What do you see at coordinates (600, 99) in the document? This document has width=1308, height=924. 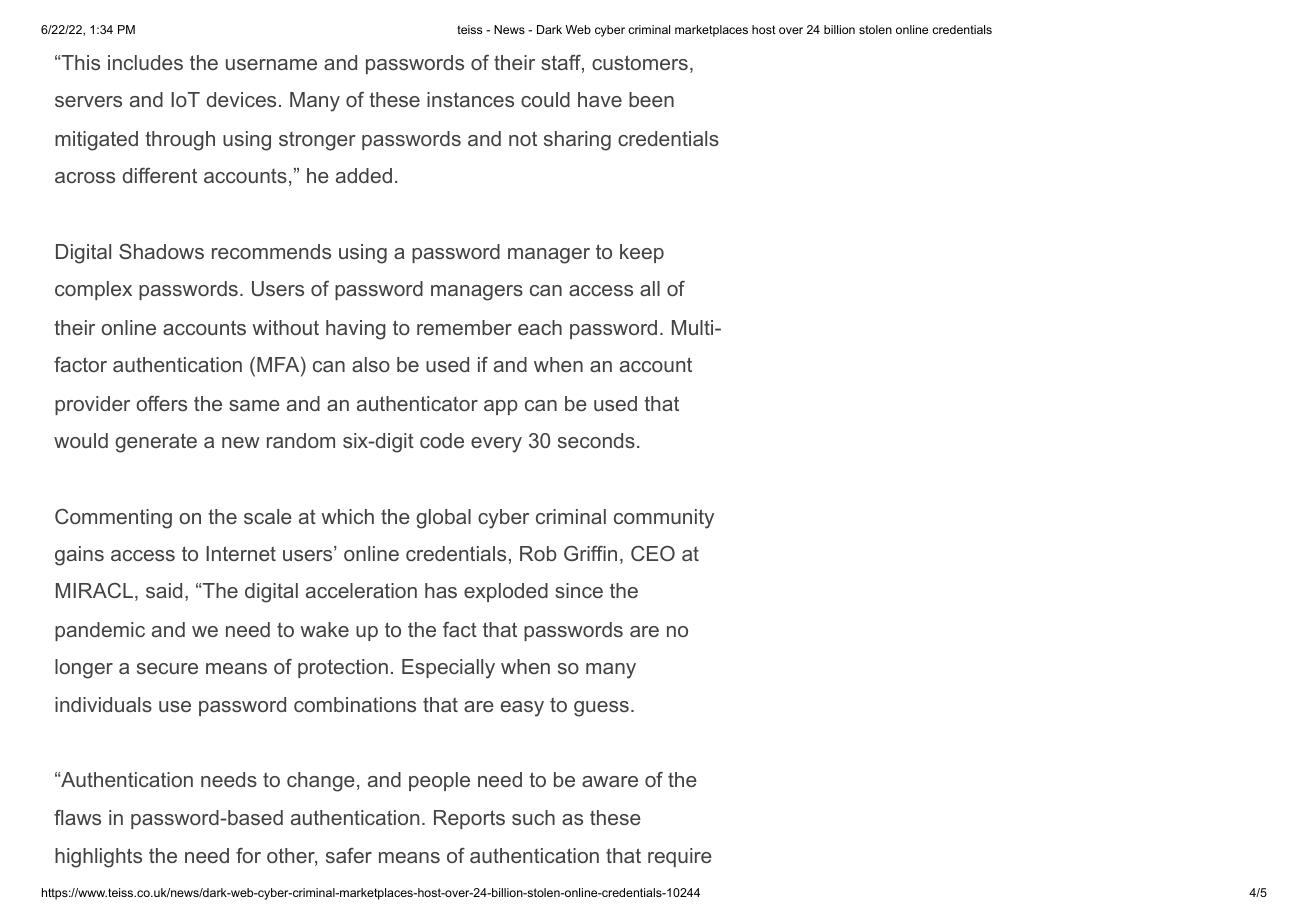 I see `have` at bounding box center [600, 99].
